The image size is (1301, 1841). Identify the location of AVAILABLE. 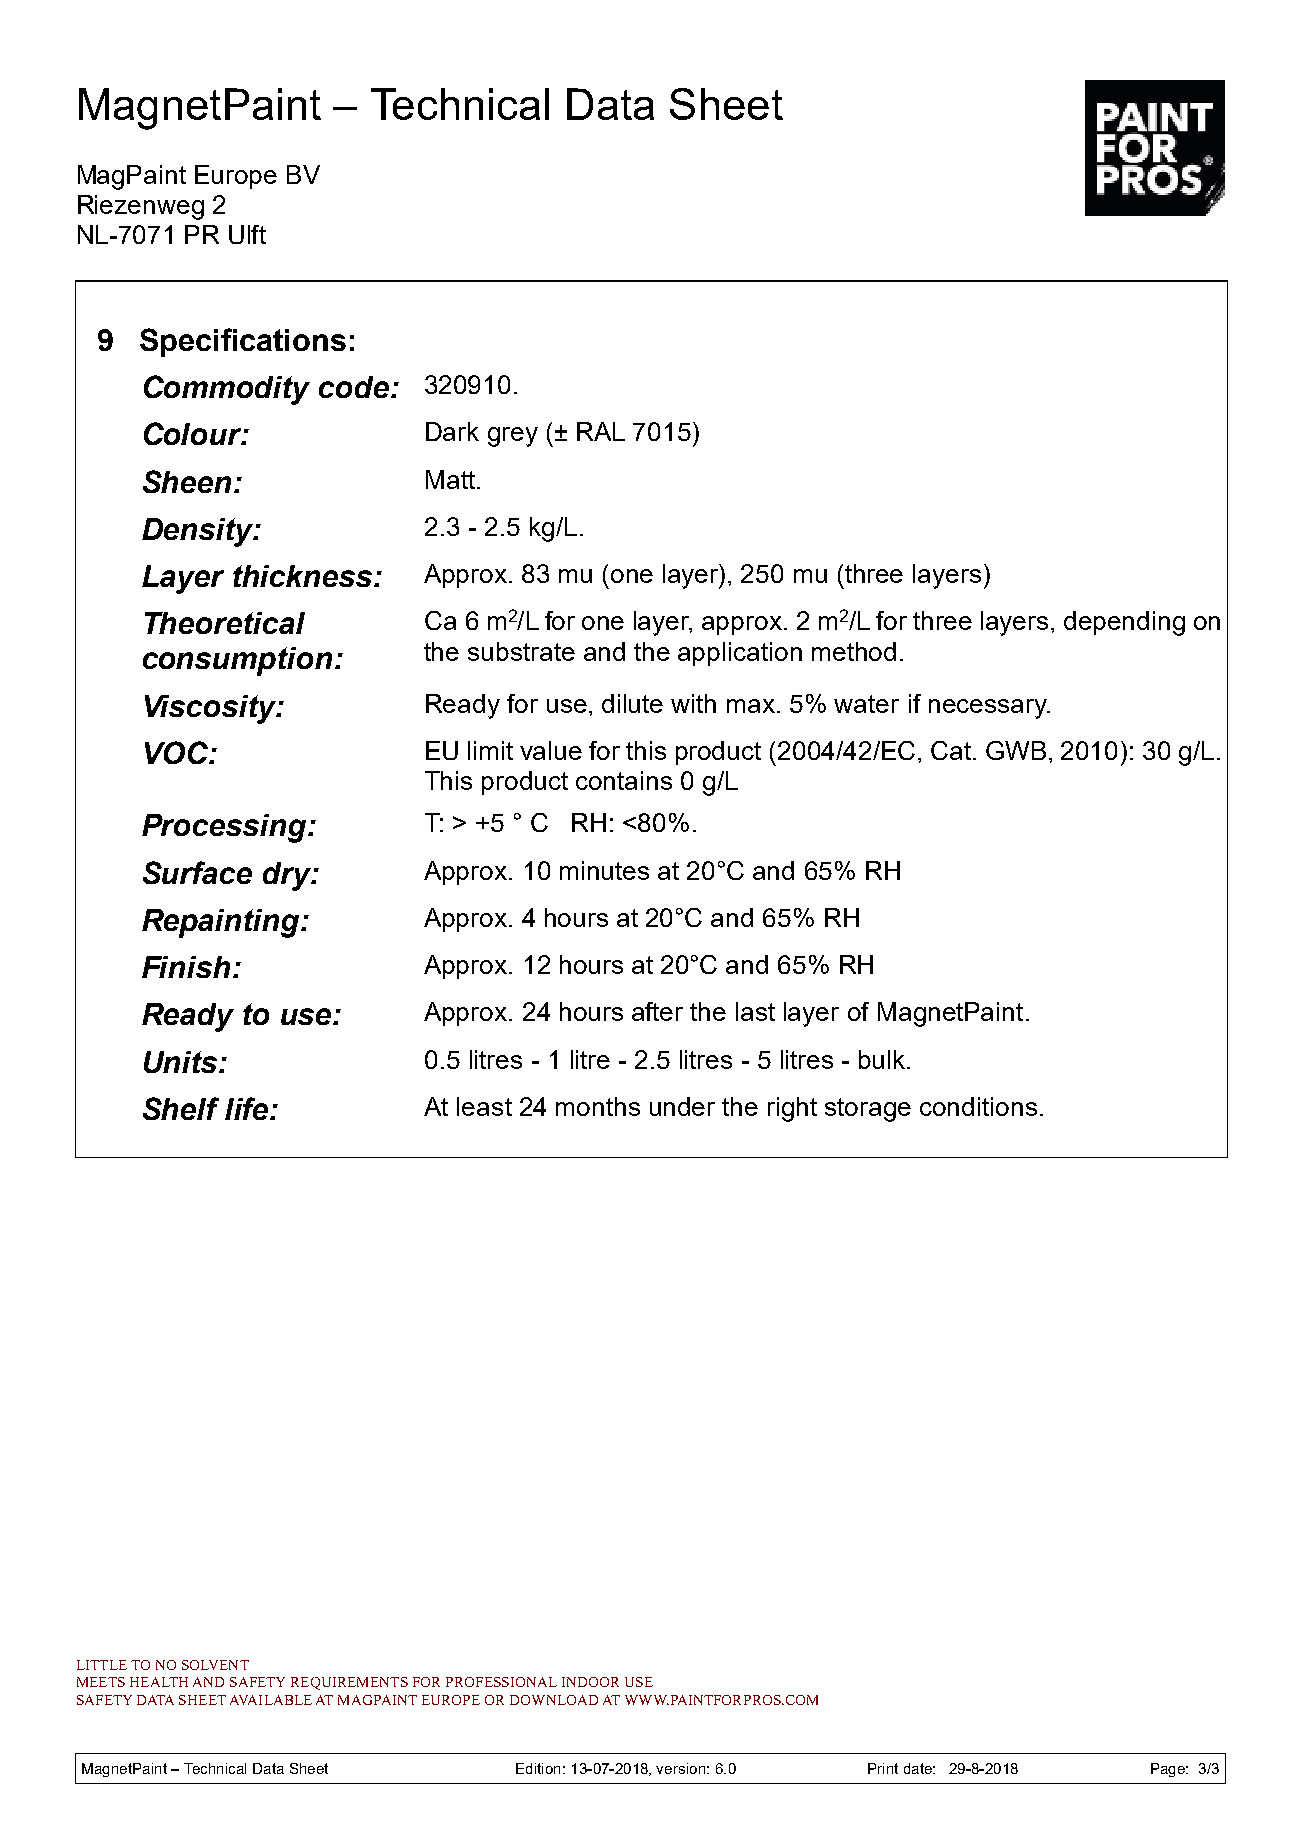
(271, 1700).
